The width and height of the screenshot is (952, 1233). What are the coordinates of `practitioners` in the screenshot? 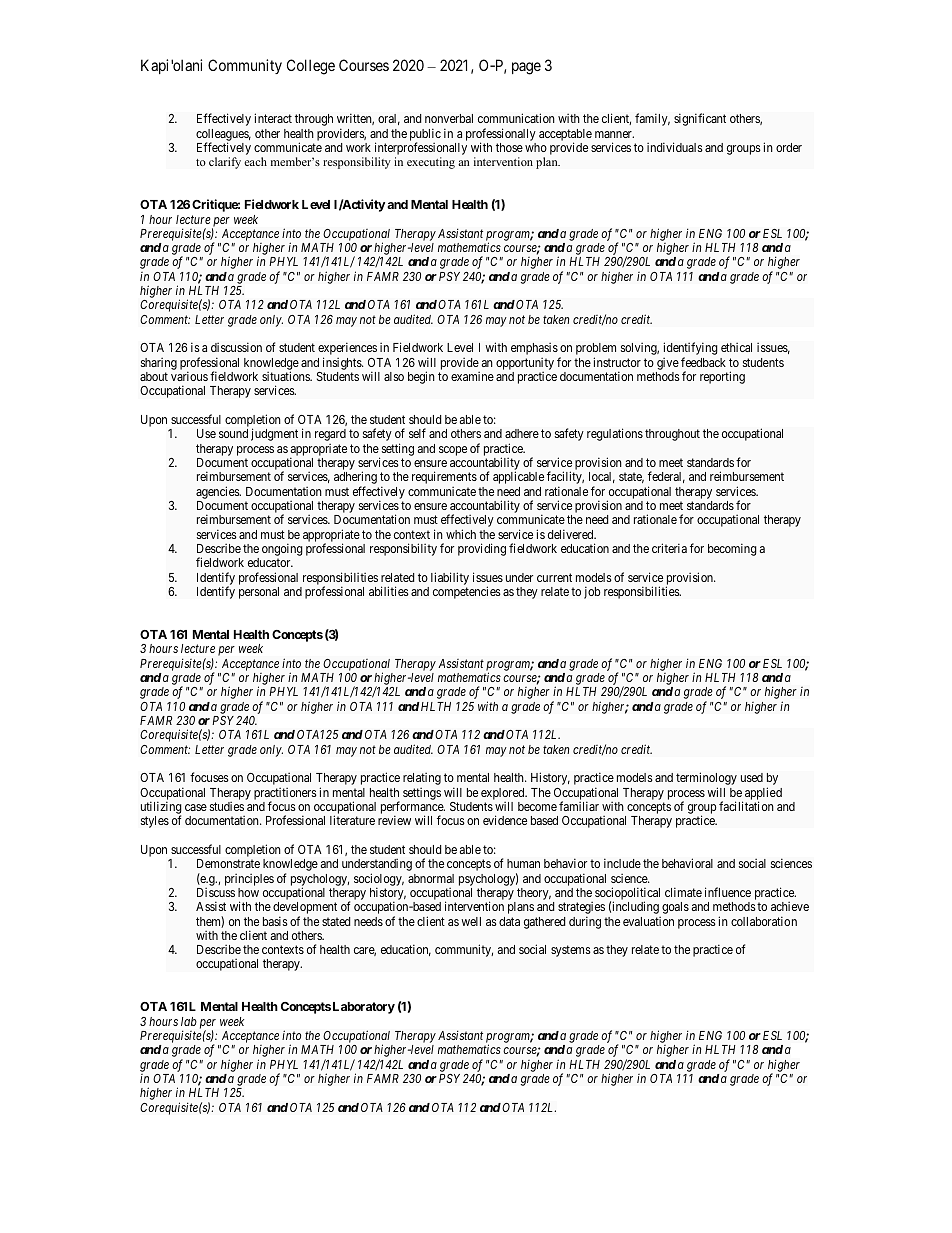 It's located at (285, 795).
